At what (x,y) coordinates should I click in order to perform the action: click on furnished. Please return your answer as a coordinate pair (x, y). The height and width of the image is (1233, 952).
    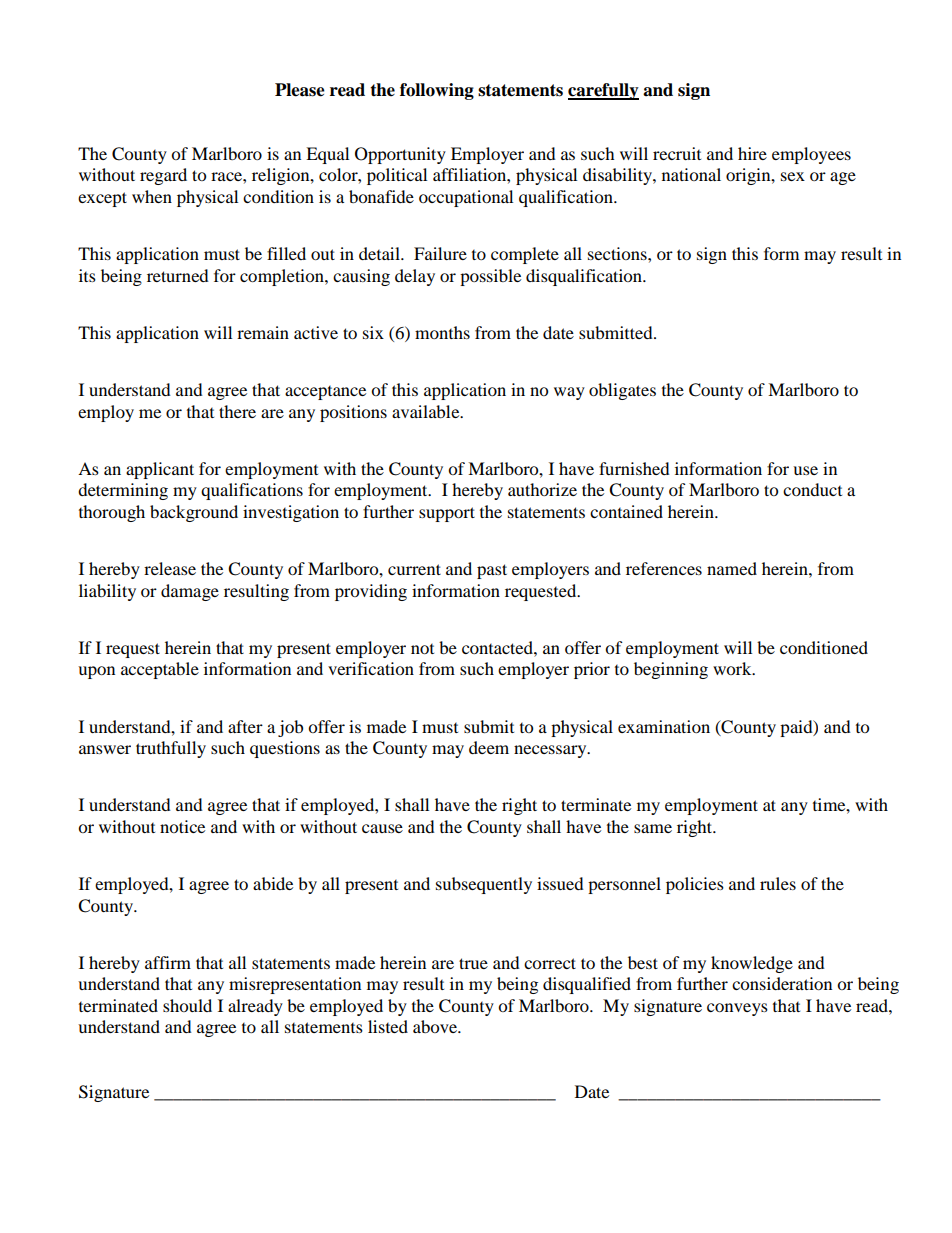
    Looking at the image, I should click on (634, 468).
